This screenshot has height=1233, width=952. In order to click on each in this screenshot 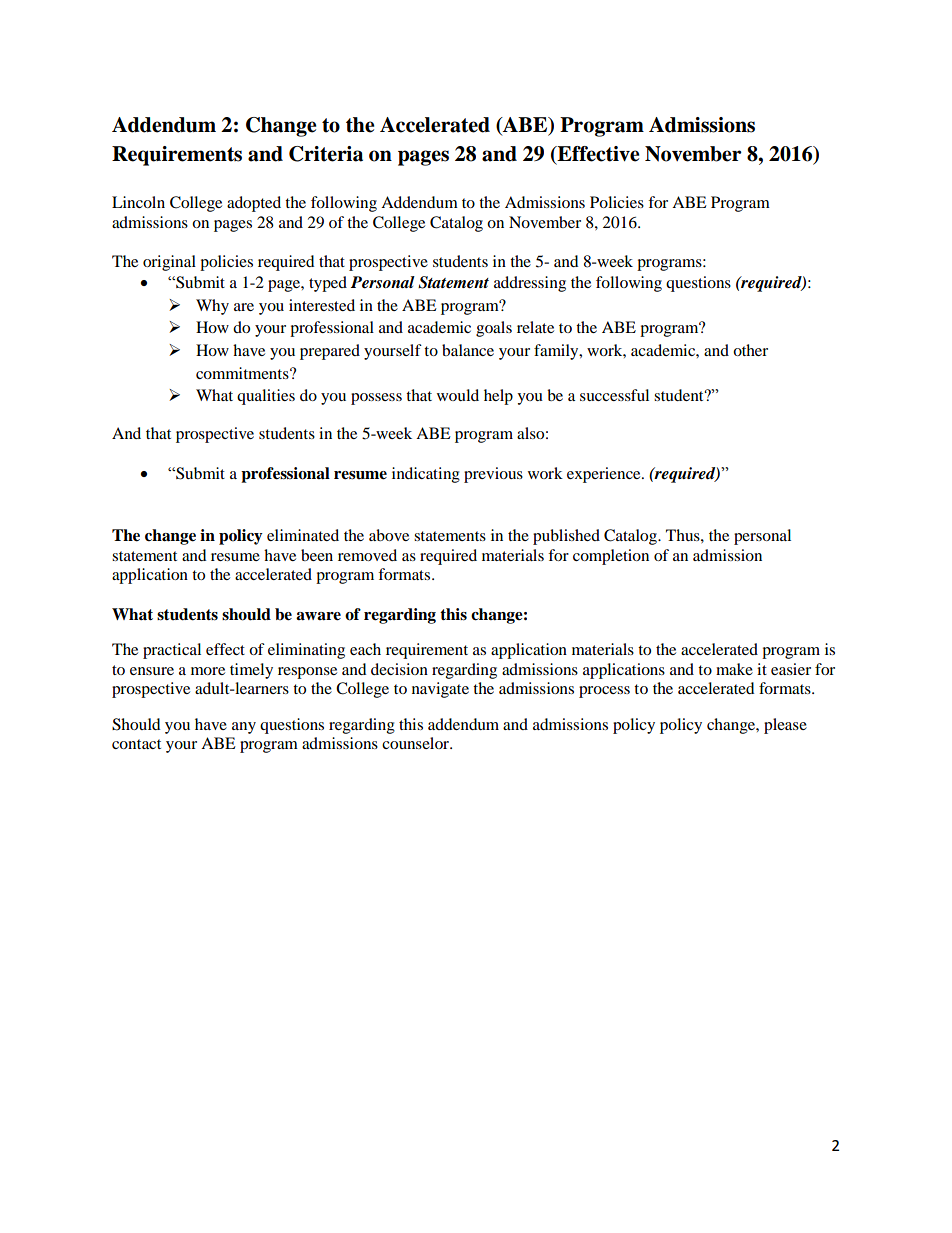, I will do `click(365, 649)`.
